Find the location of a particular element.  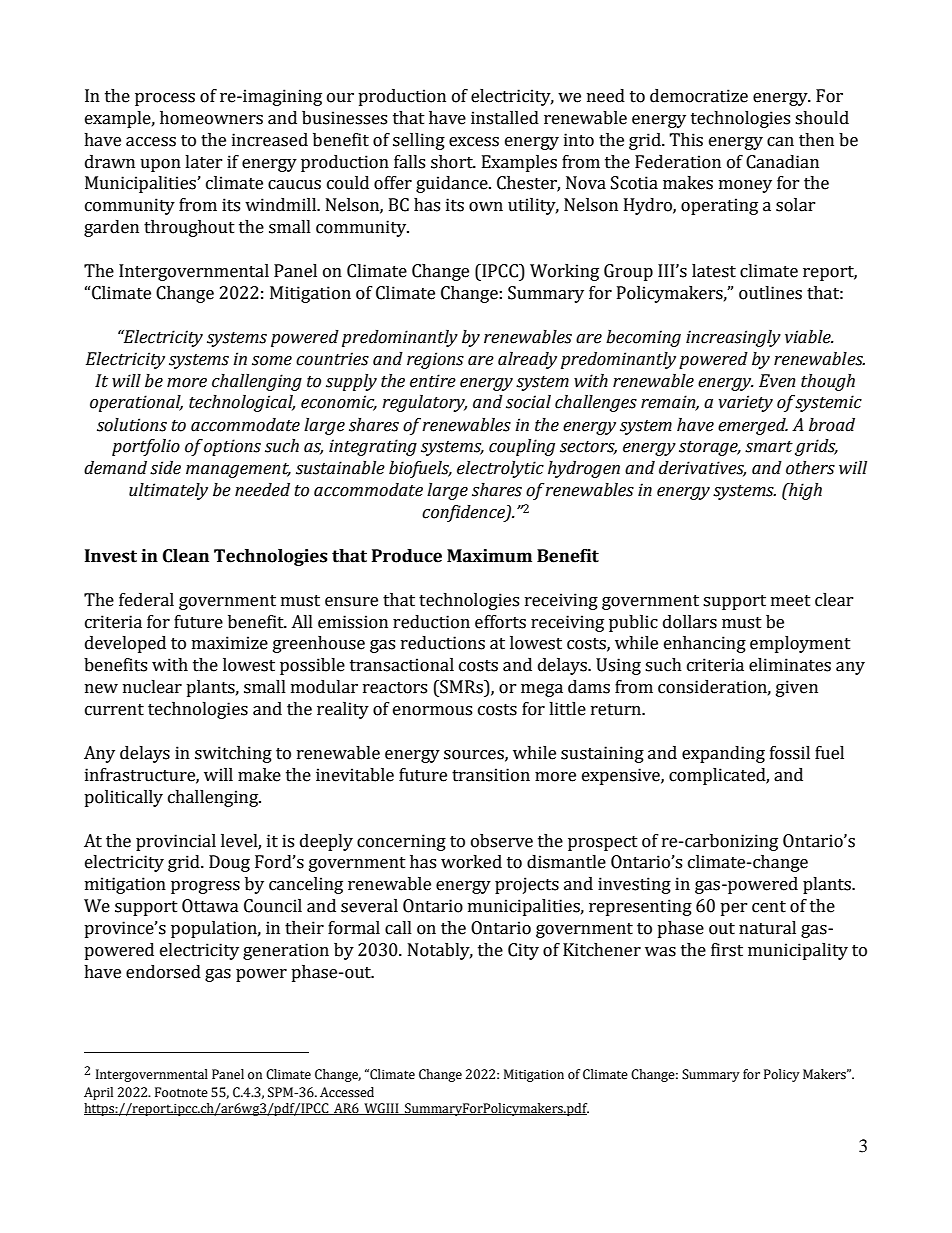

homeowners is located at coordinates (211, 118).
